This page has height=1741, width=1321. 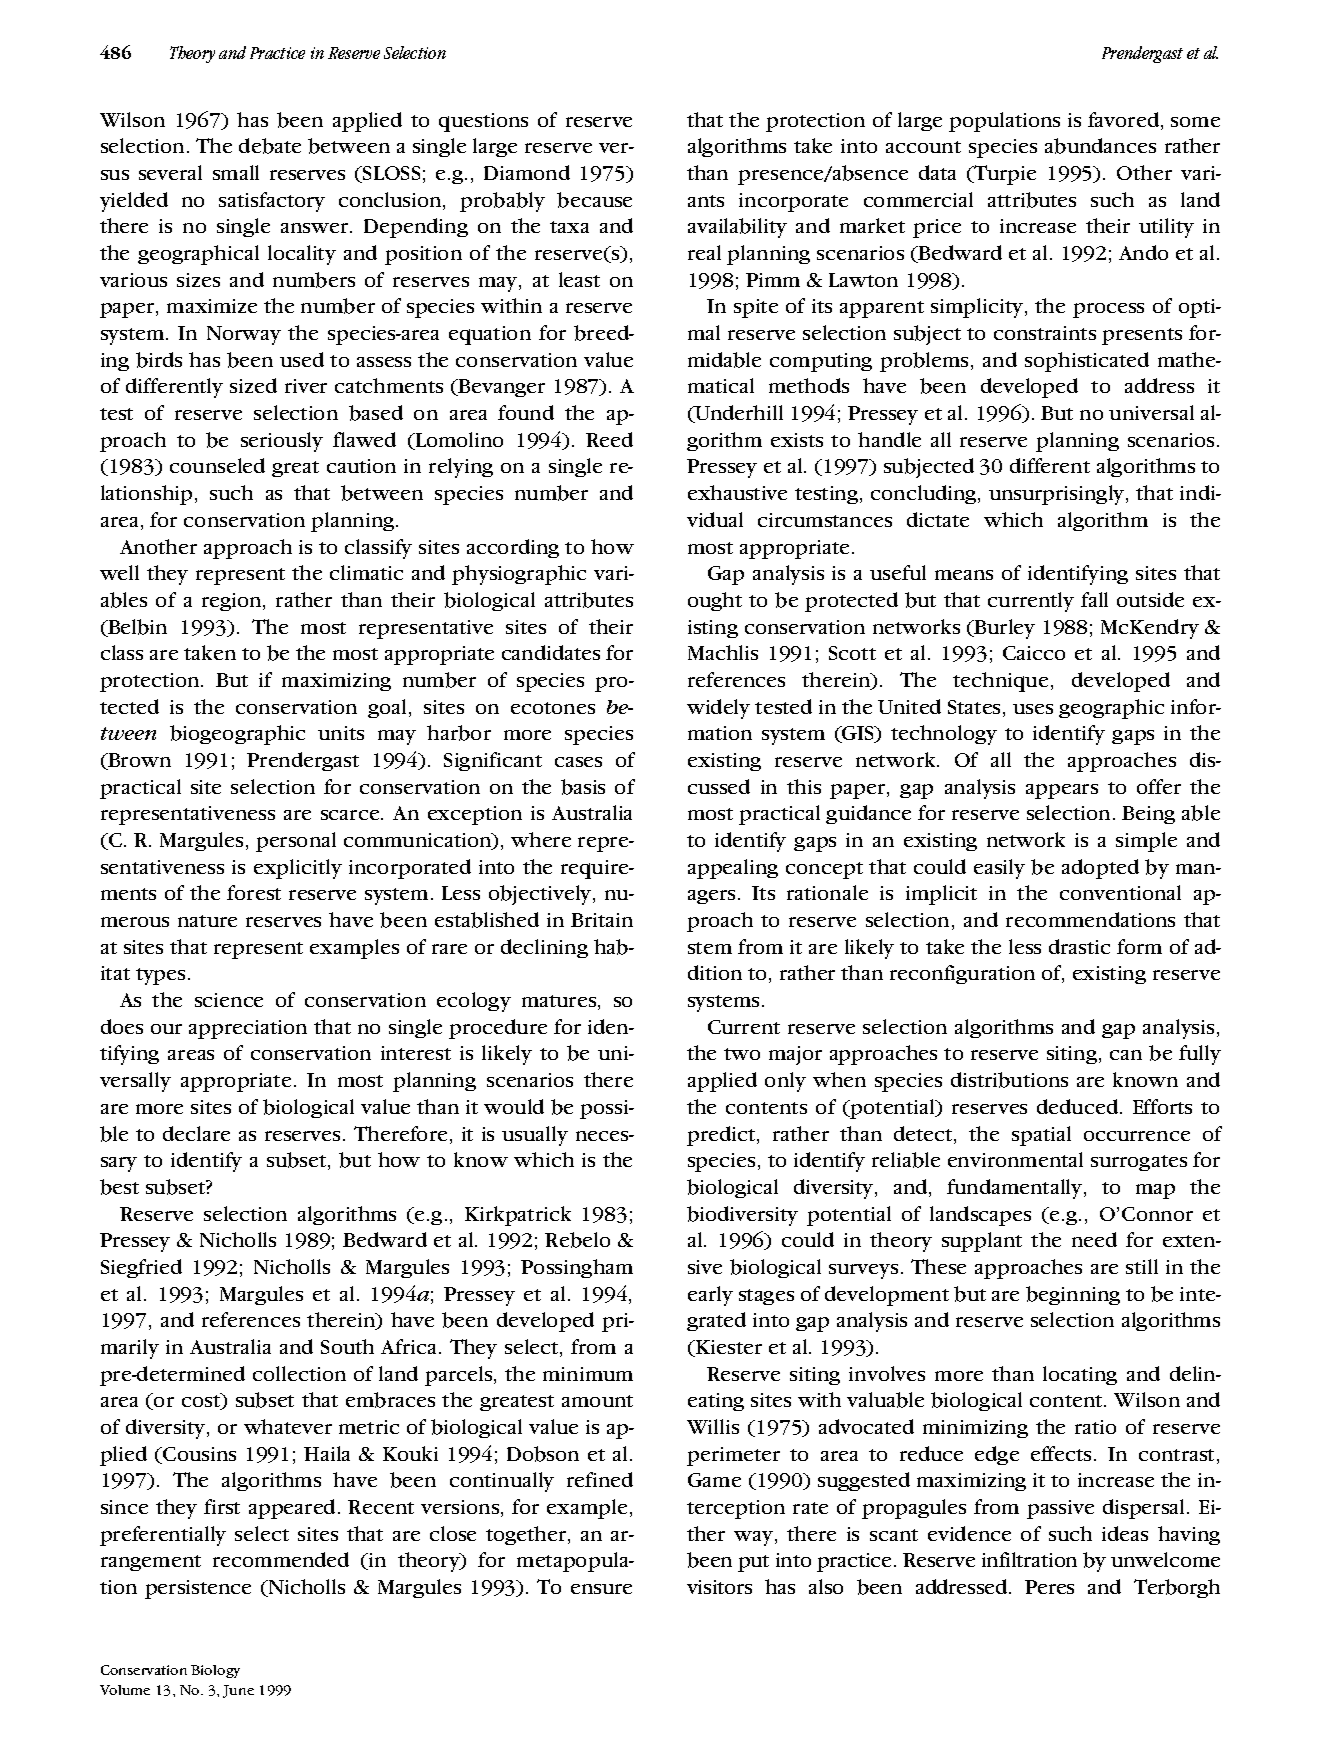 What do you see at coordinates (236, 172) in the page?
I see `small` at bounding box center [236, 172].
